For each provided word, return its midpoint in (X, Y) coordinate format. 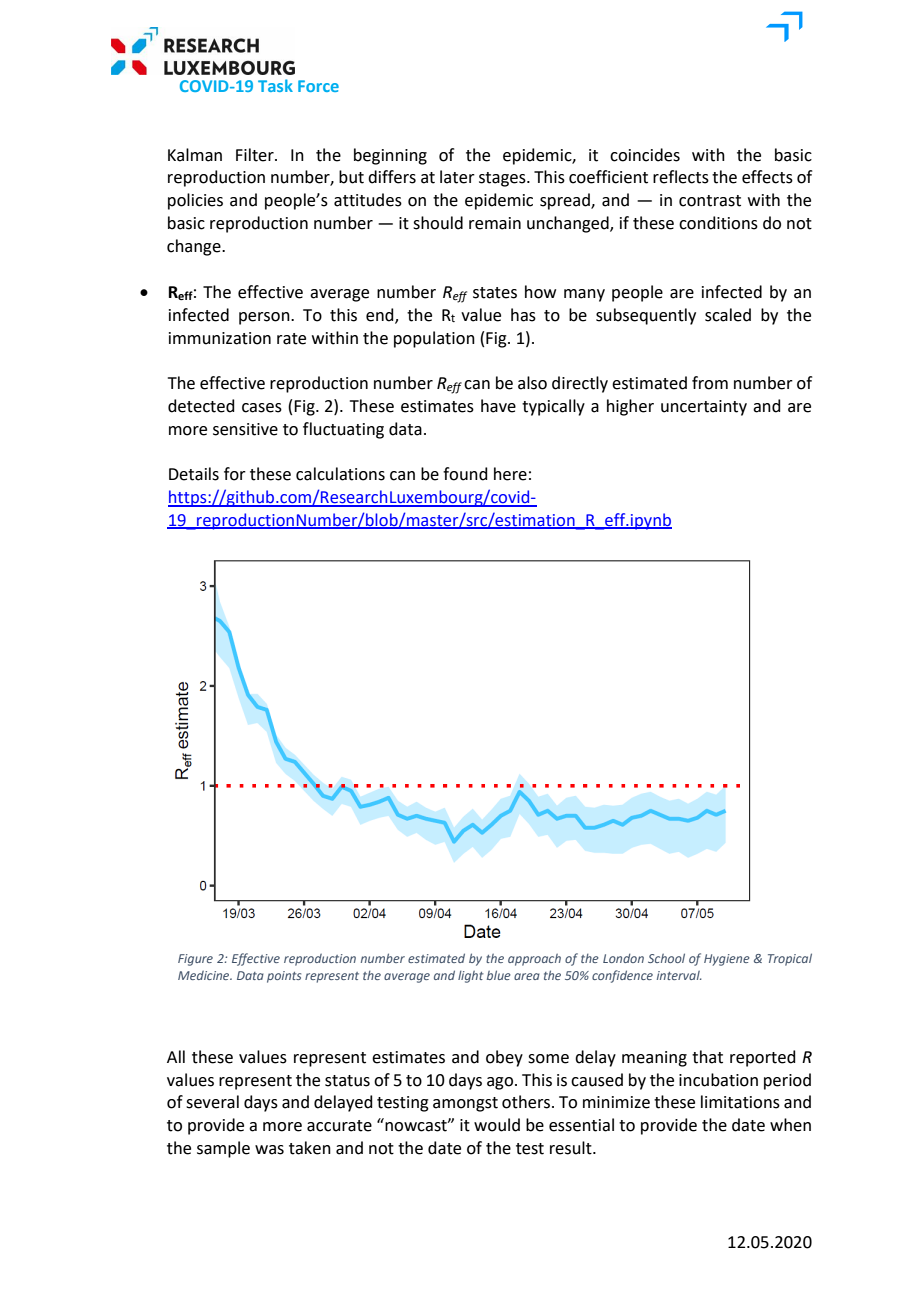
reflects (681, 177)
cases (262, 408)
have (498, 406)
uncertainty (704, 408)
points (284, 977)
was (269, 1150)
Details (194, 474)
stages (503, 179)
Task (275, 85)
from (710, 383)
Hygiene (727, 960)
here (510, 474)
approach (534, 960)
